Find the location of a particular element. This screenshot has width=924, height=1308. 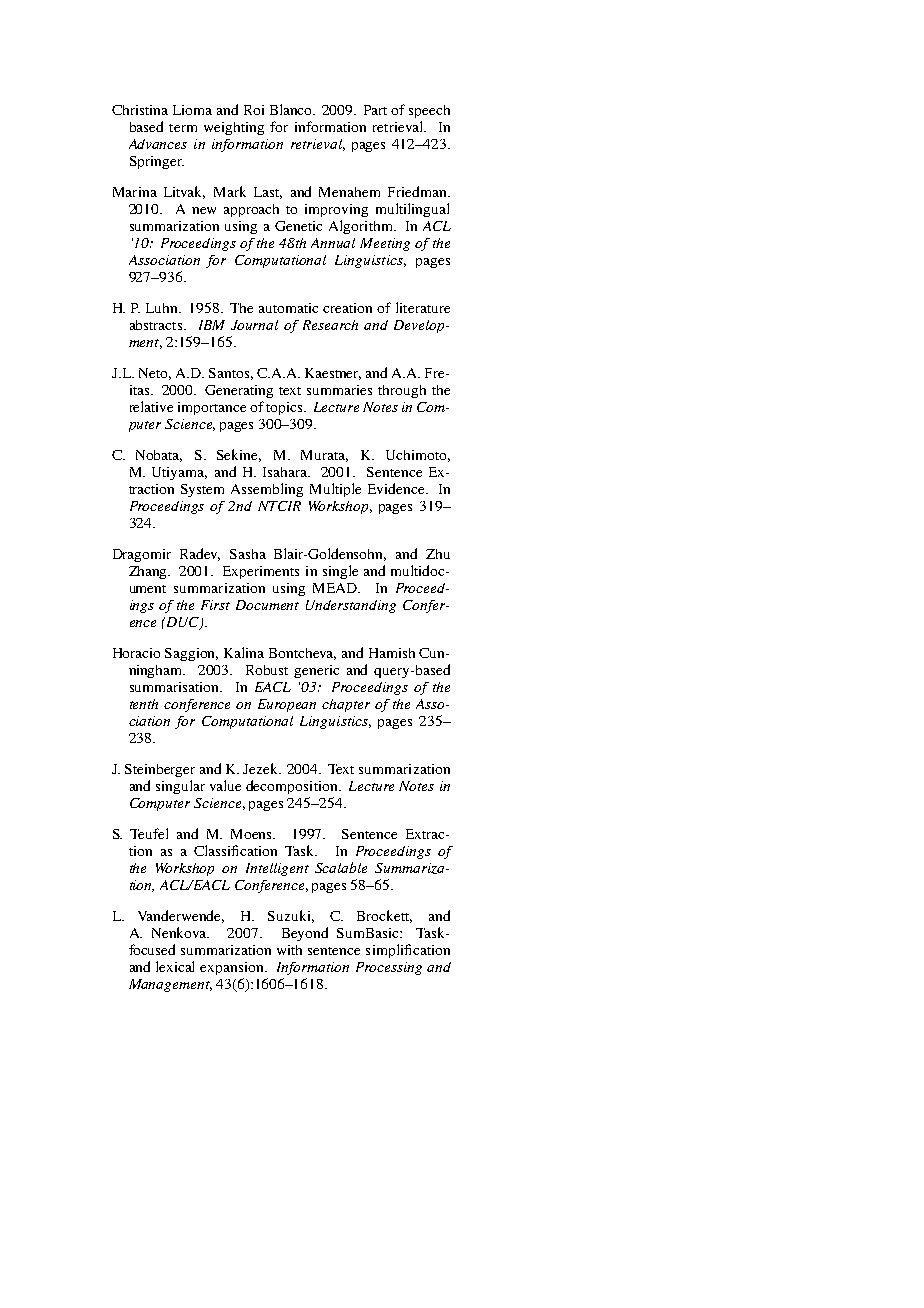

Blanco is located at coordinates (292, 109).
